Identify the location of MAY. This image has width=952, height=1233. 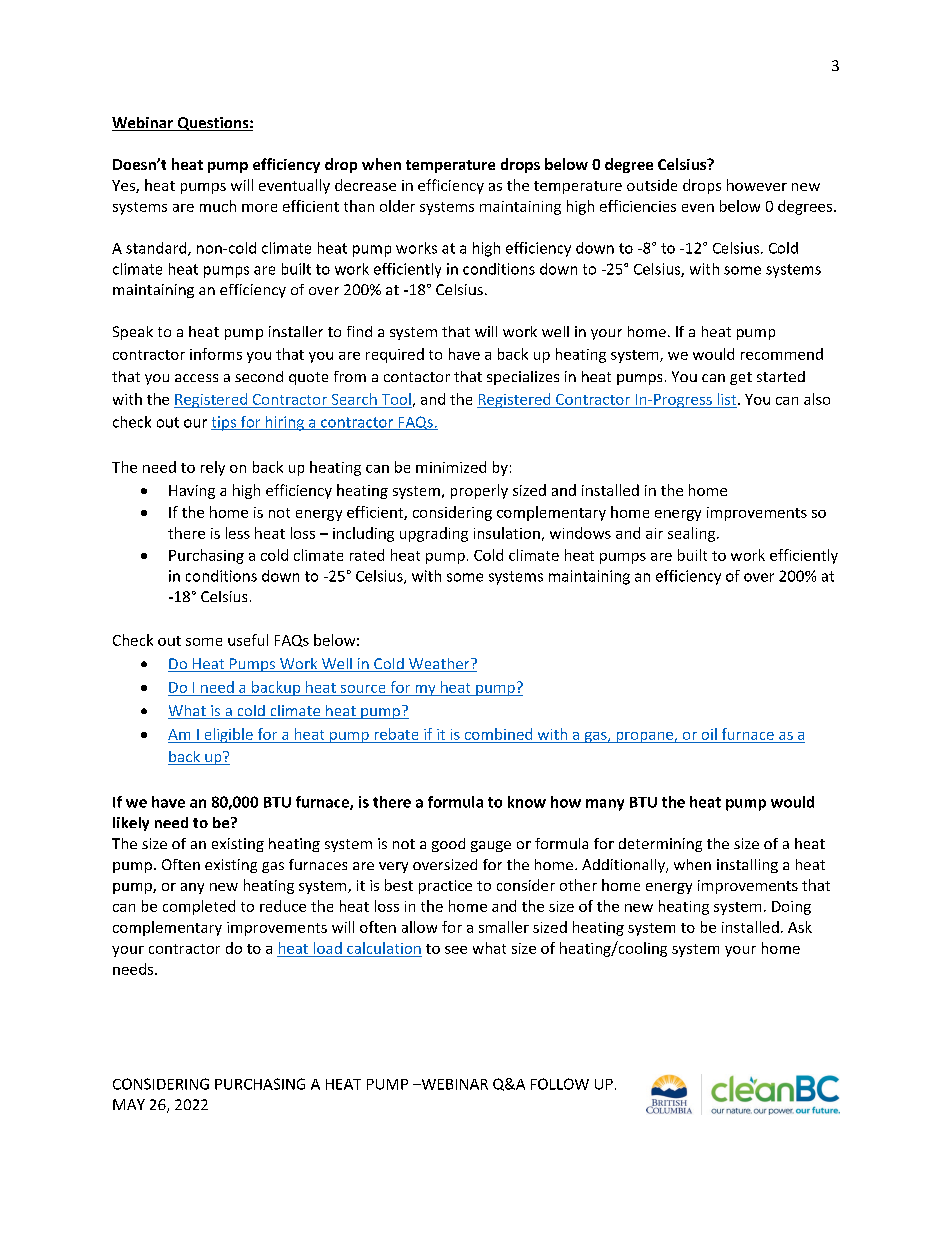
(129, 1104).
